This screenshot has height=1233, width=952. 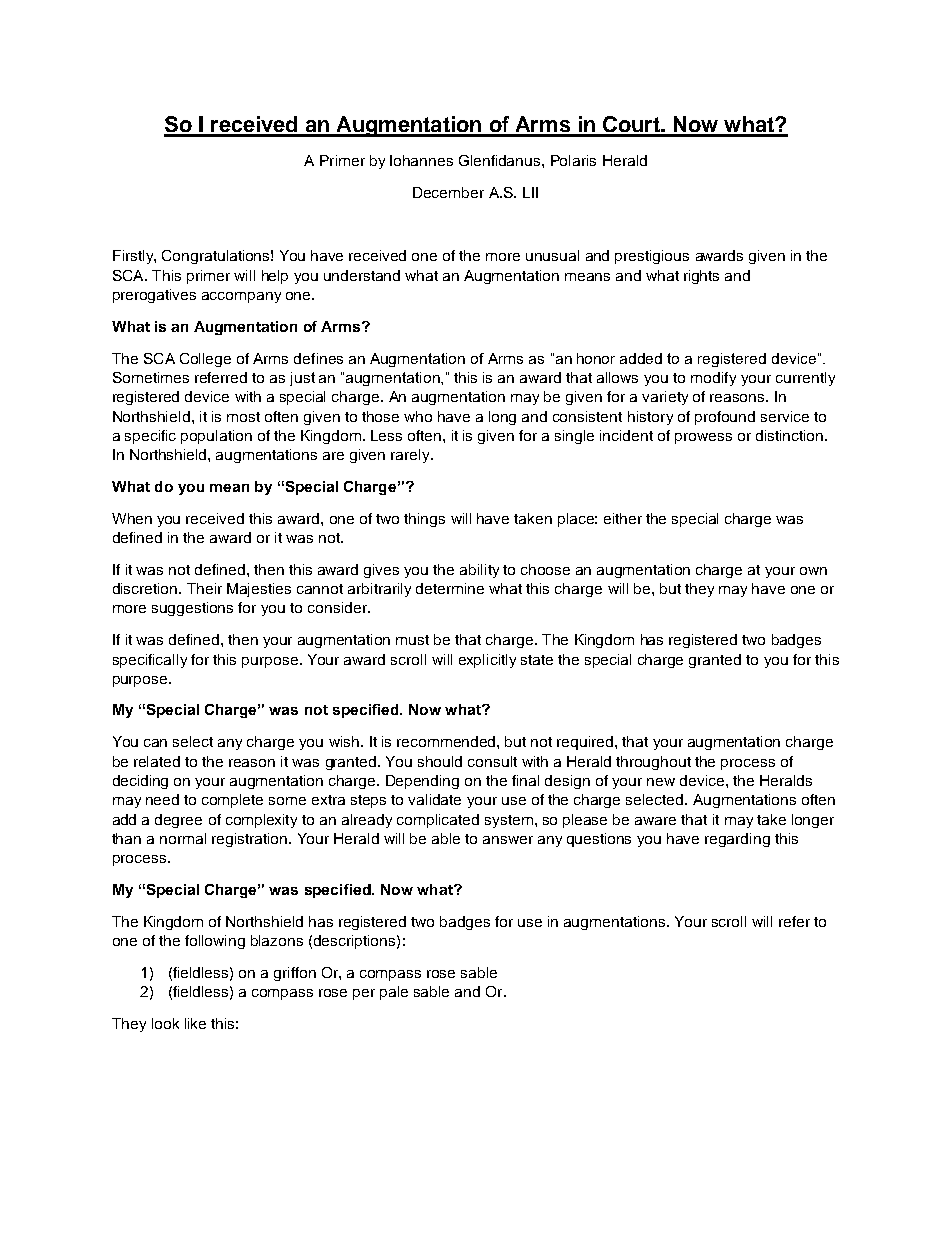 What do you see at coordinates (450, 588) in the screenshot?
I see `determine` at bounding box center [450, 588].
